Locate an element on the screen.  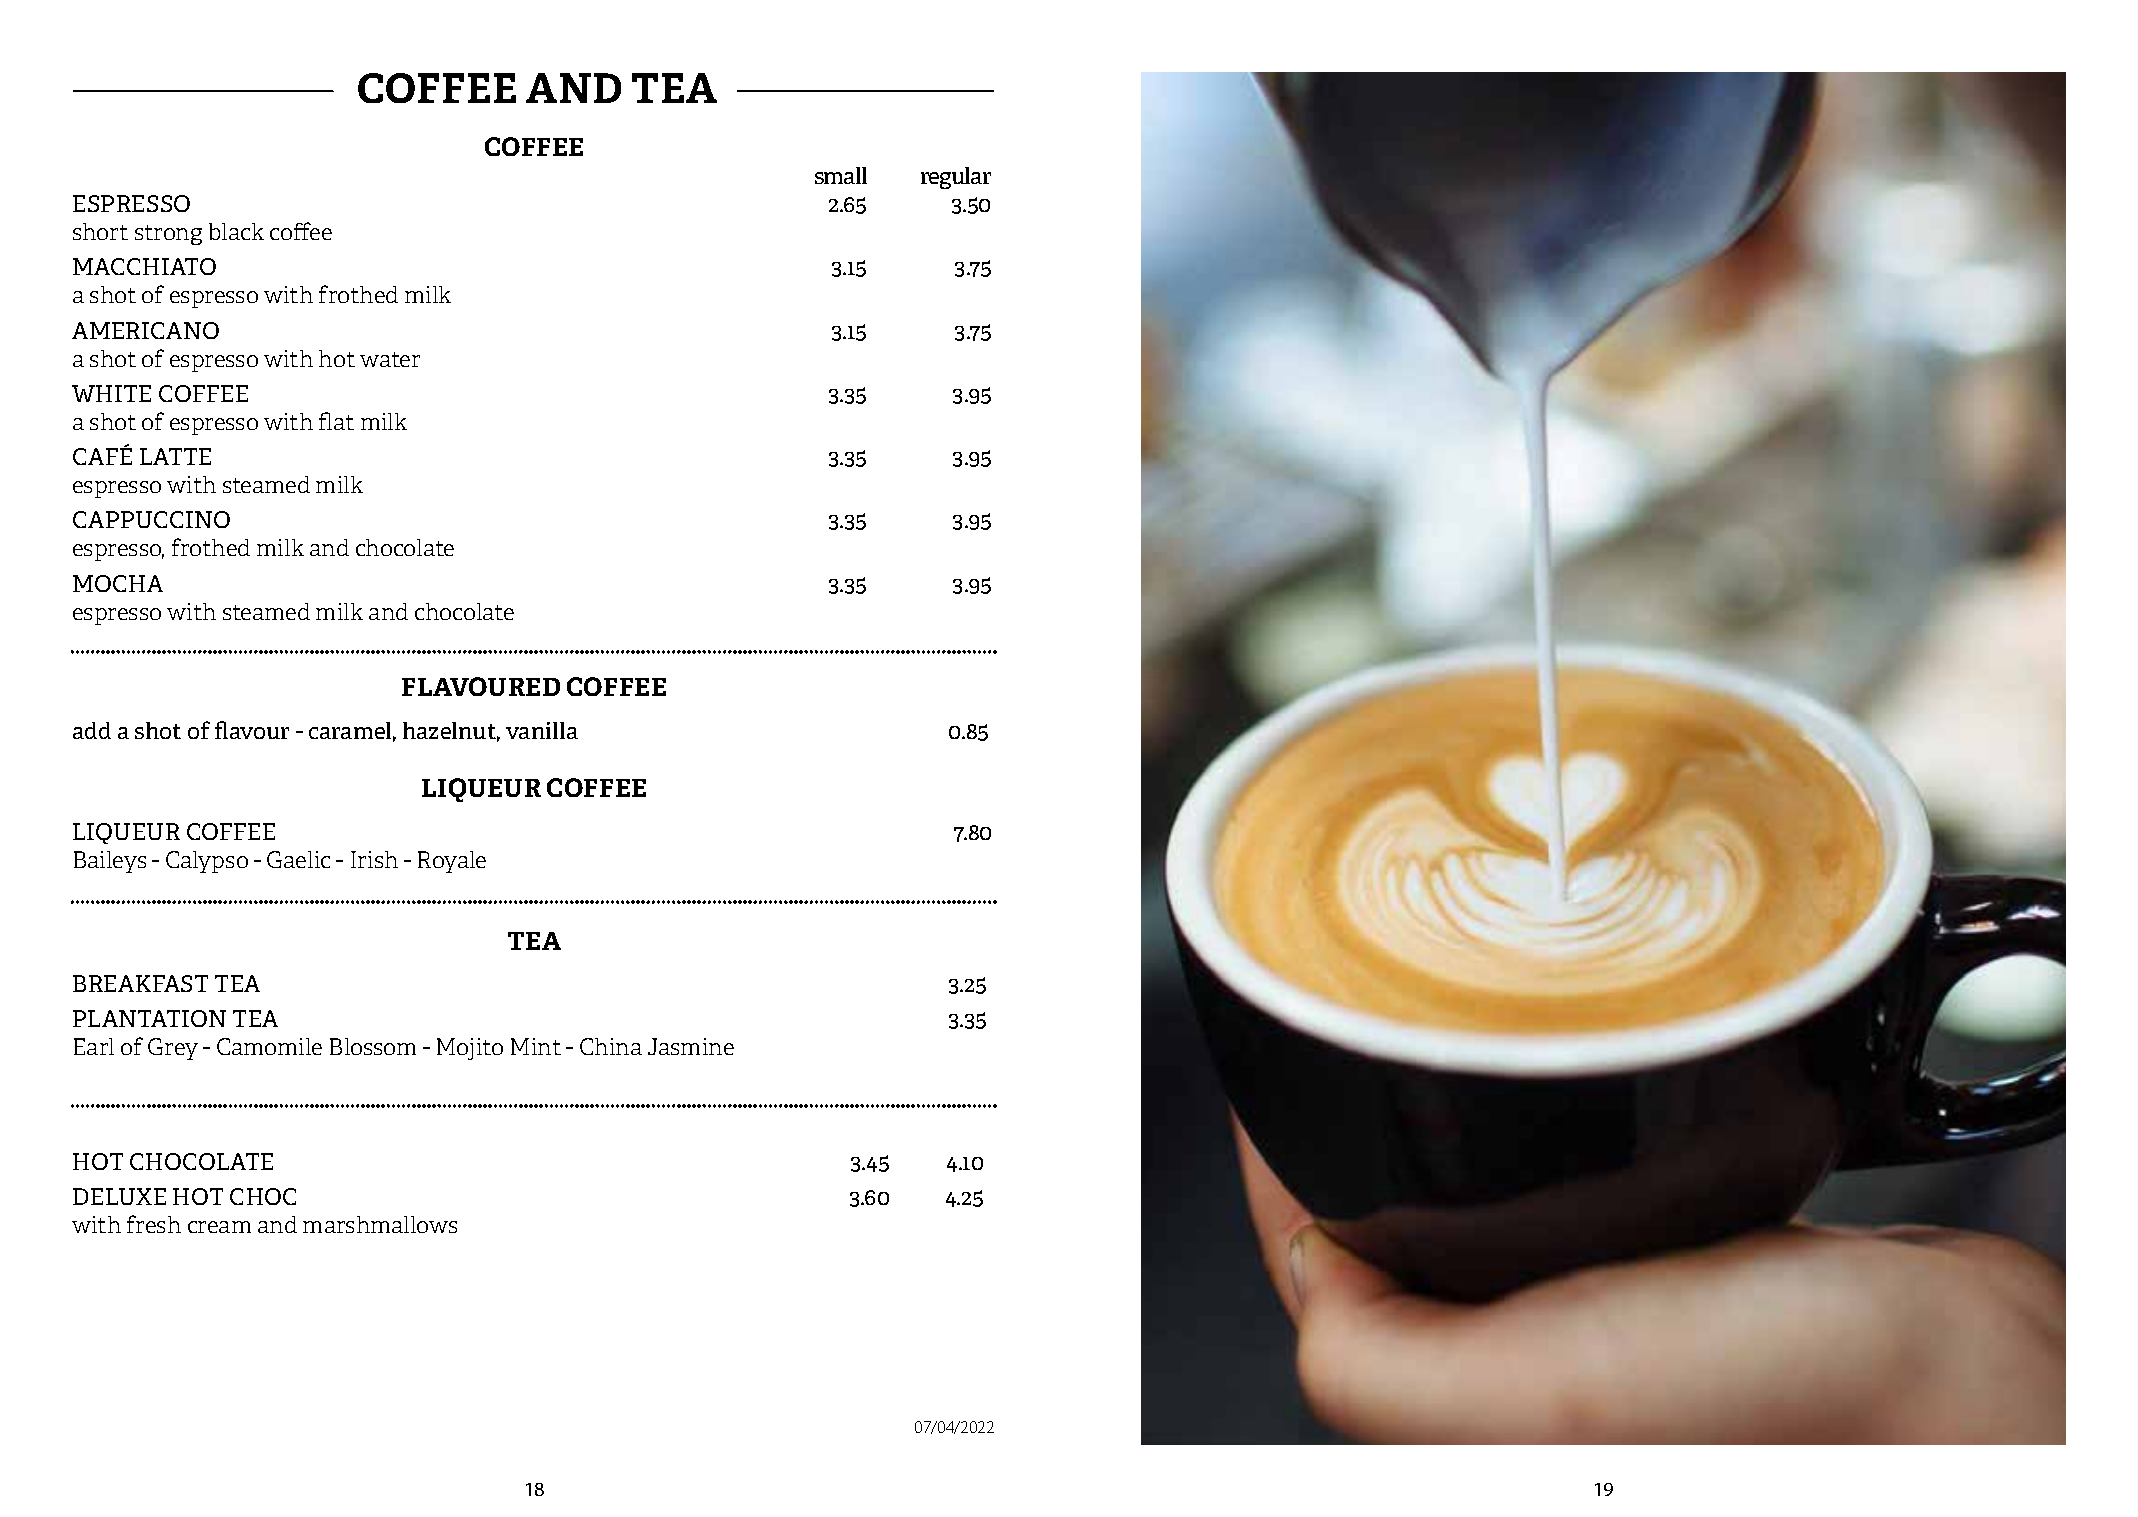
Mojito is located at coordinates (470, 1049).
